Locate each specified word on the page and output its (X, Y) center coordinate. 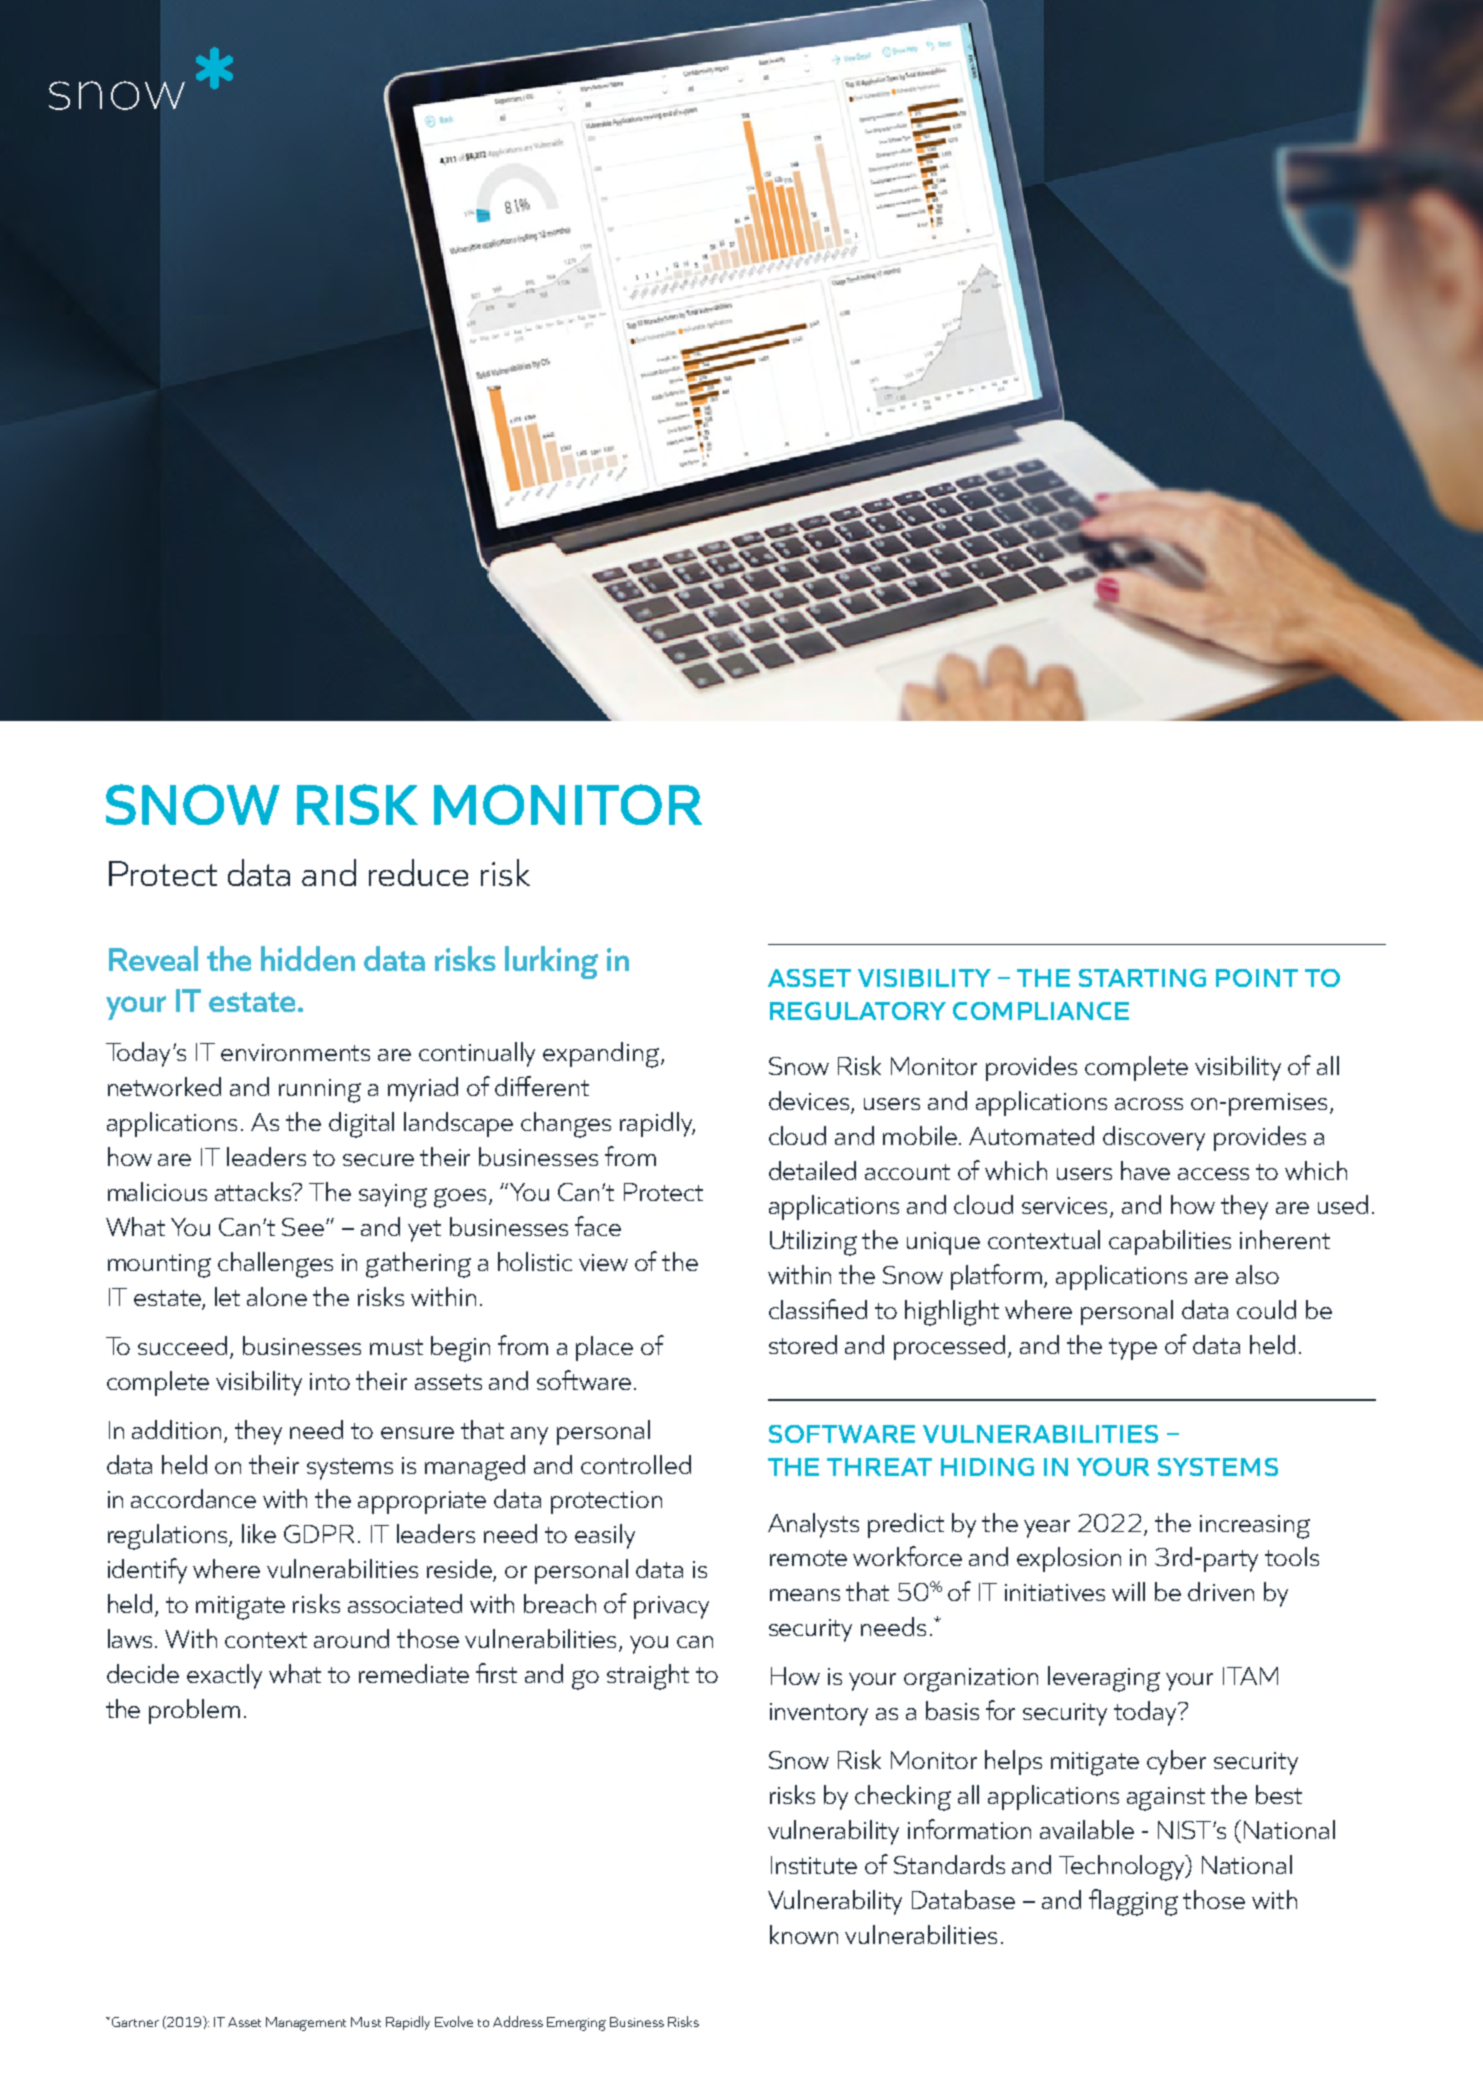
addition (176, 1429)
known (804, 1934)
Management (306, 2024)
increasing (1255, 1527)
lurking (551, 962)
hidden (308, 958)
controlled (636, 1464)
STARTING (1142, 978)
